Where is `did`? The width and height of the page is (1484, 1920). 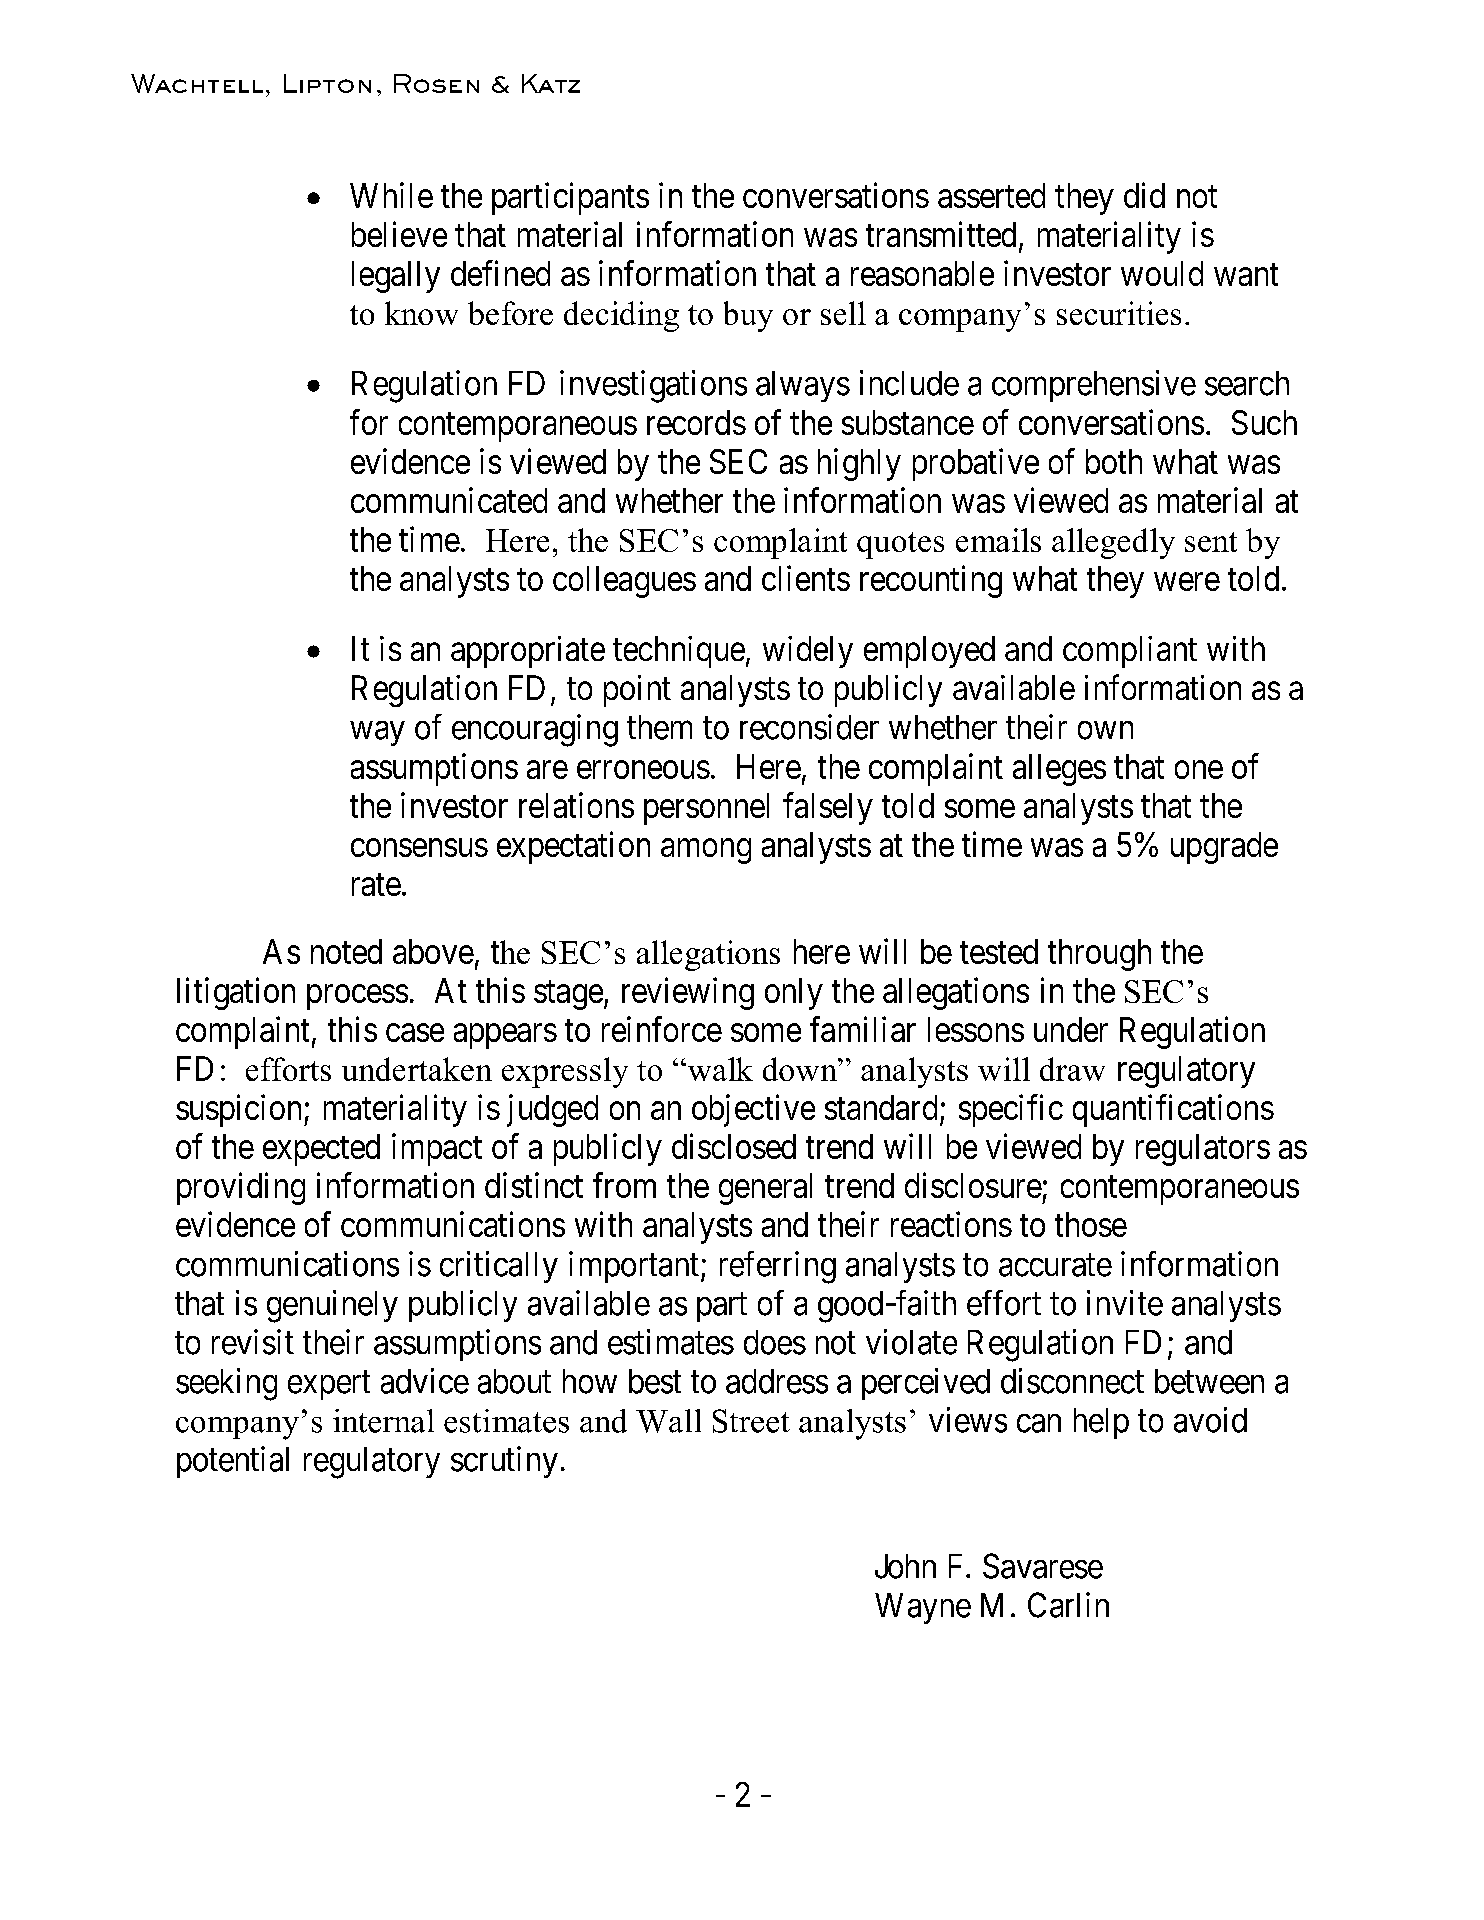
did is located at coordinates (1144, 195).
